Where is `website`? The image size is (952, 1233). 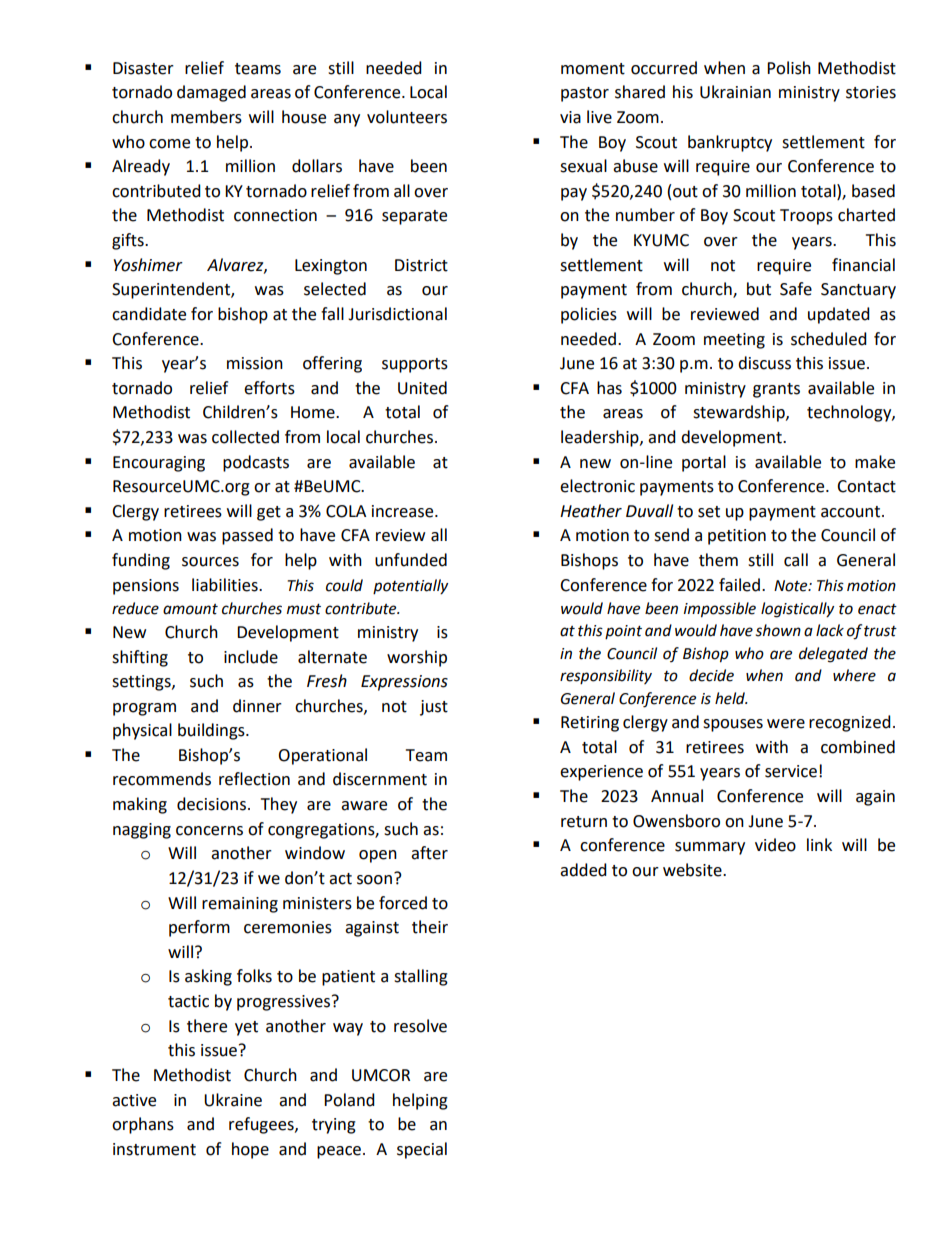
website is located at coordinates (693, 870).
